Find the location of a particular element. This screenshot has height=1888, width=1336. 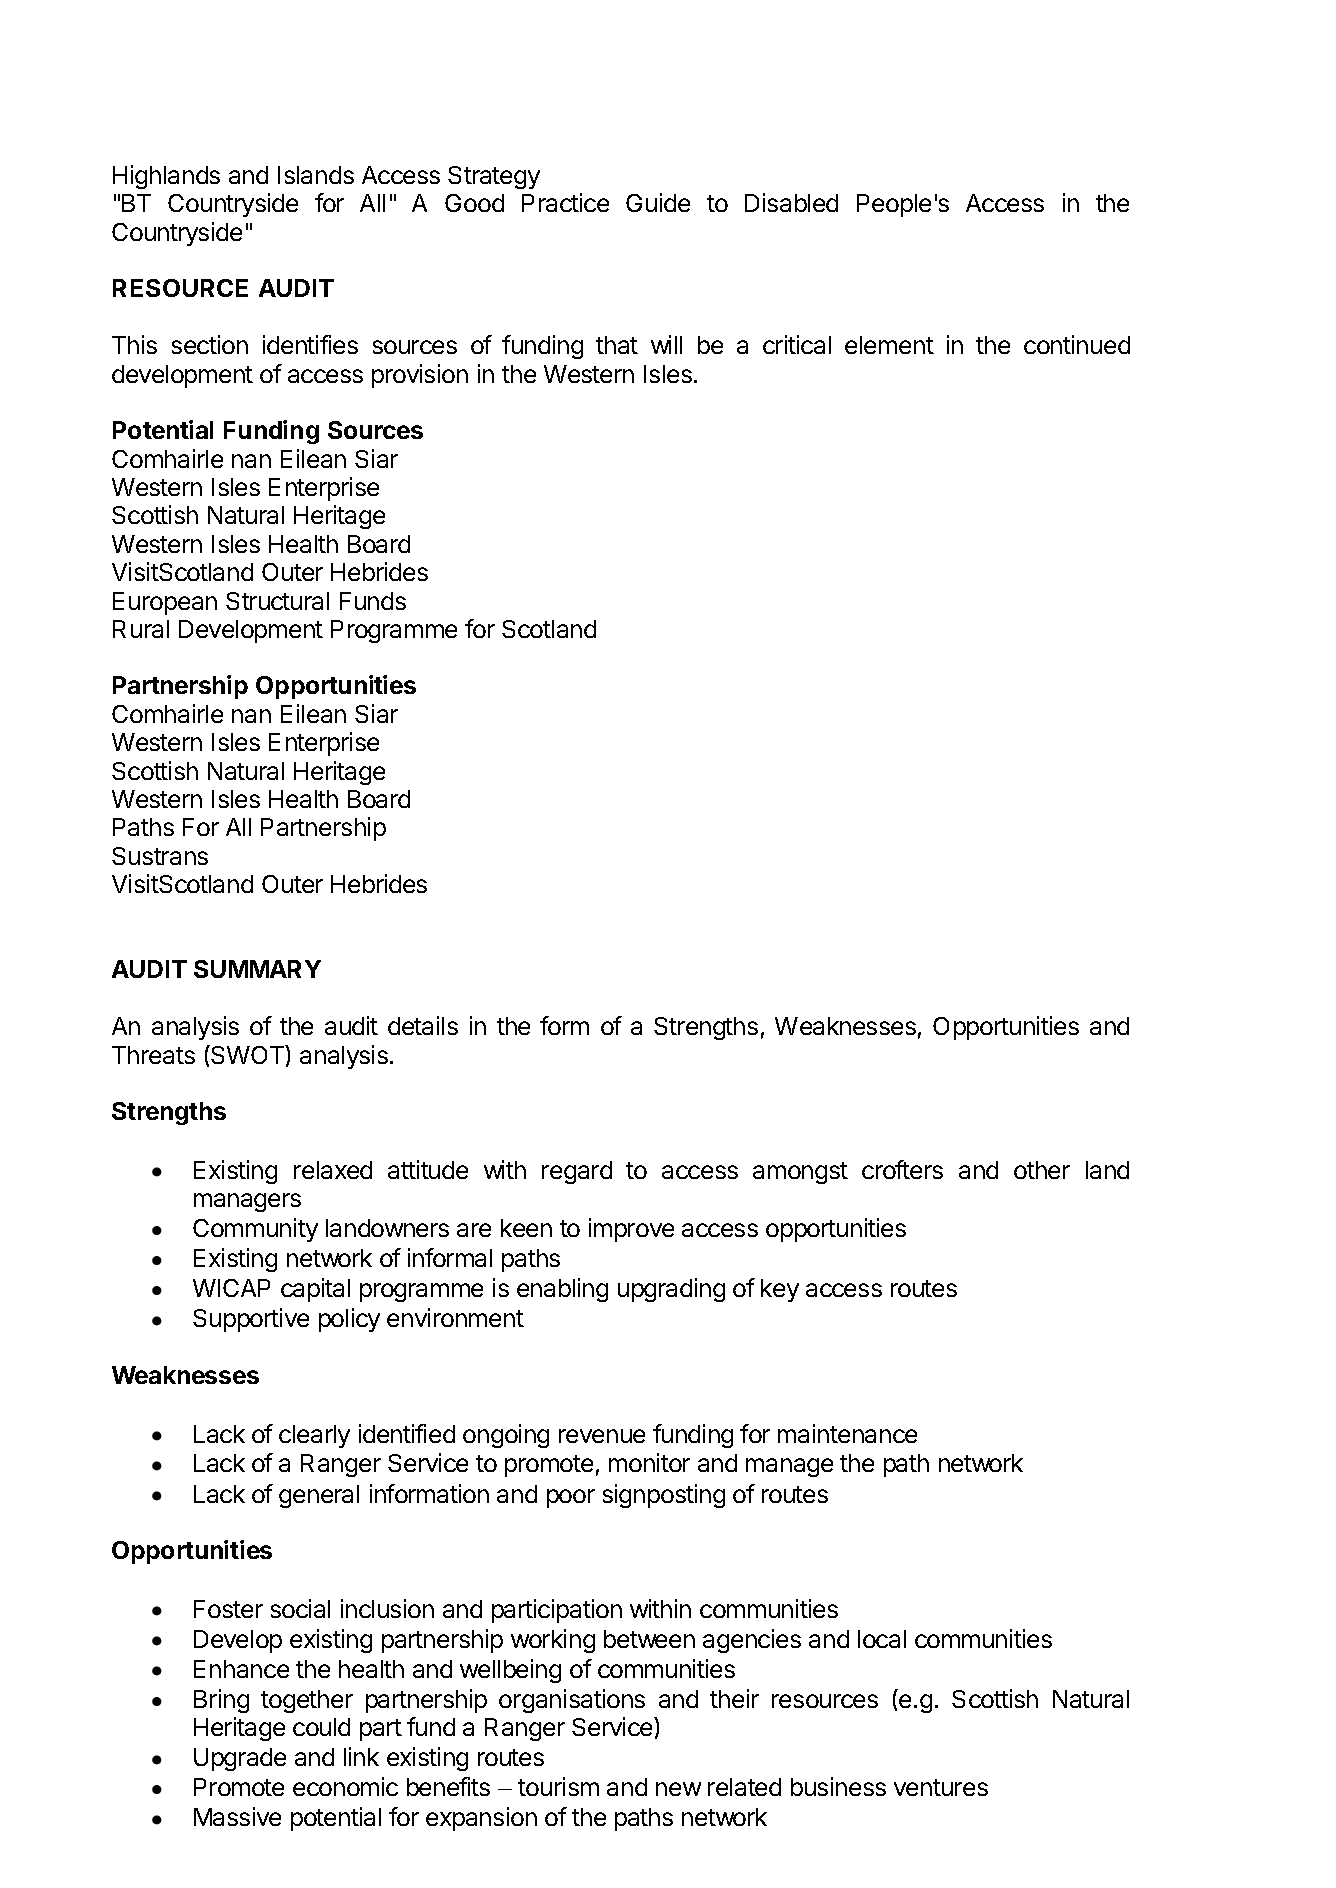

maintenance is located at coordinates (847, 1433).
